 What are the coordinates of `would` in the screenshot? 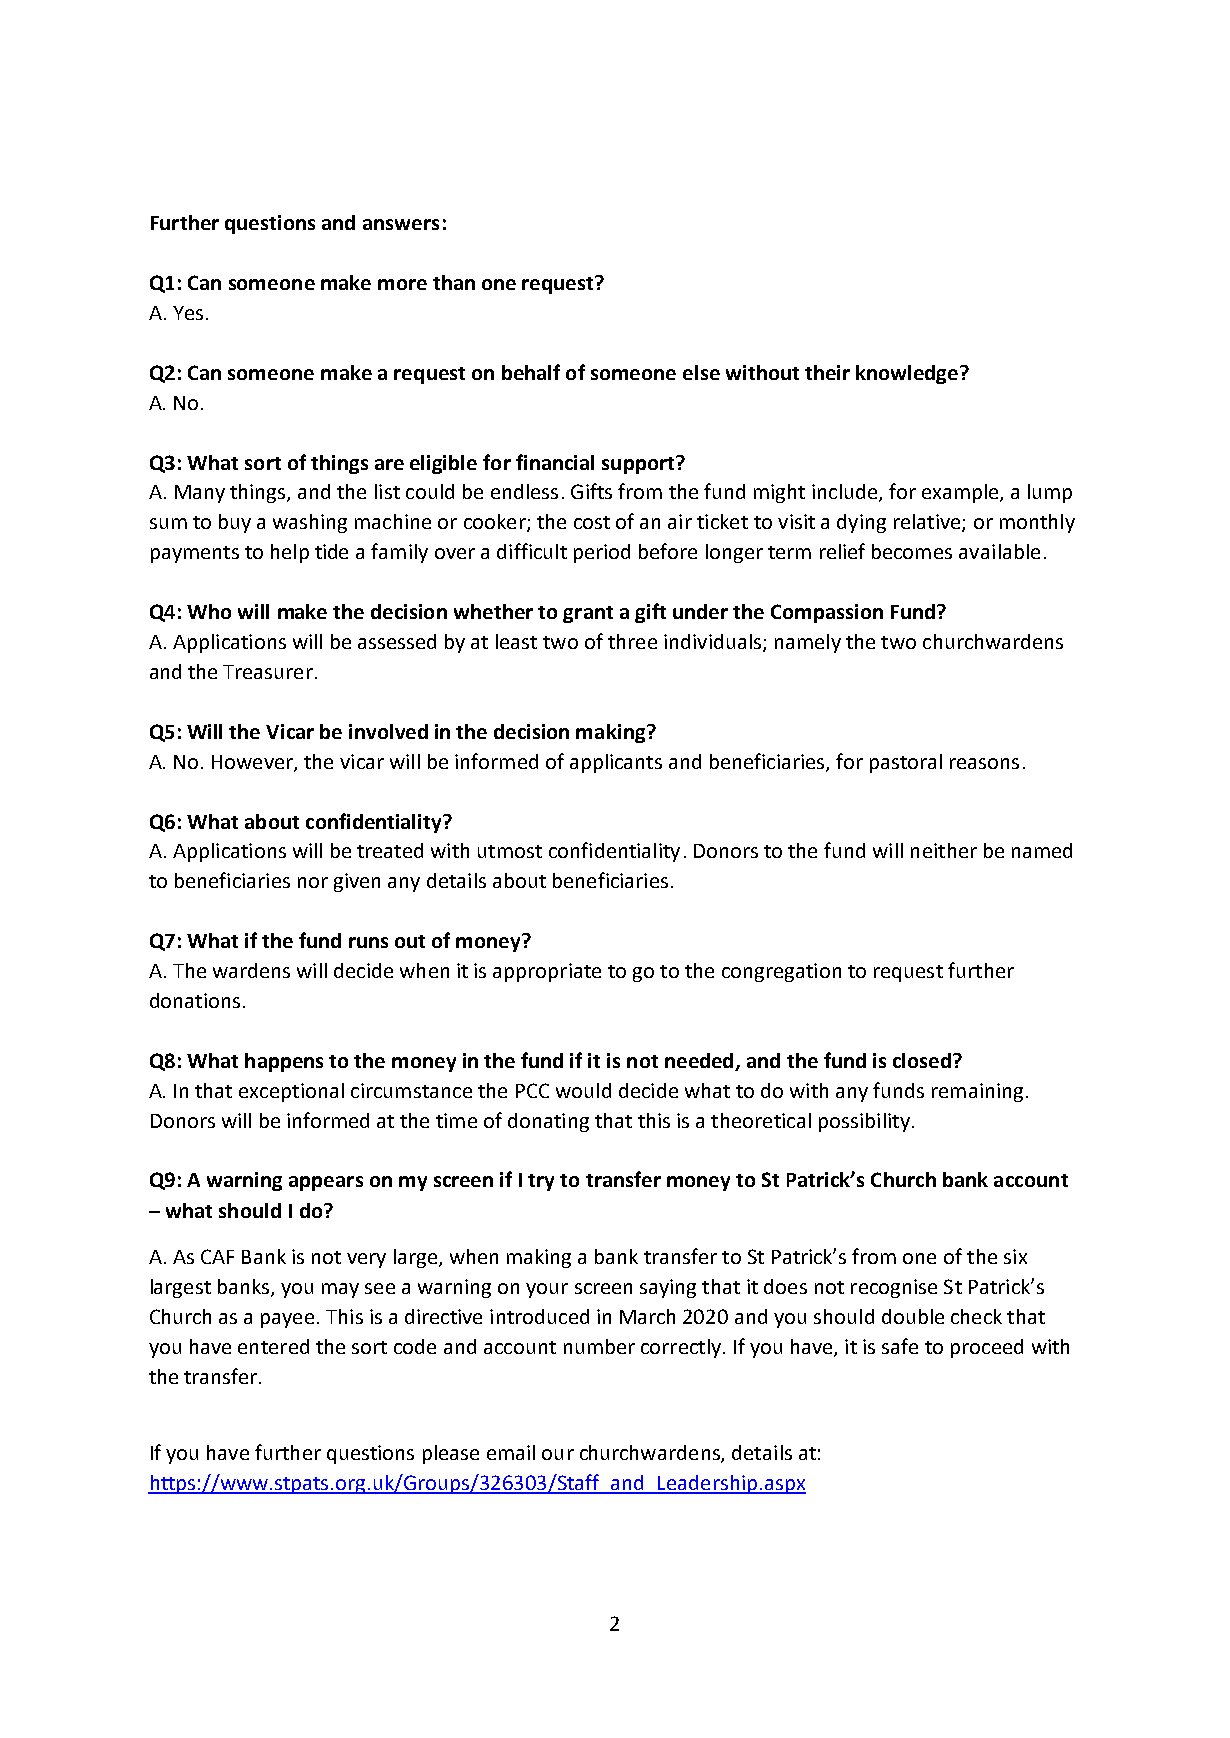 It's located at (583, 1090).
